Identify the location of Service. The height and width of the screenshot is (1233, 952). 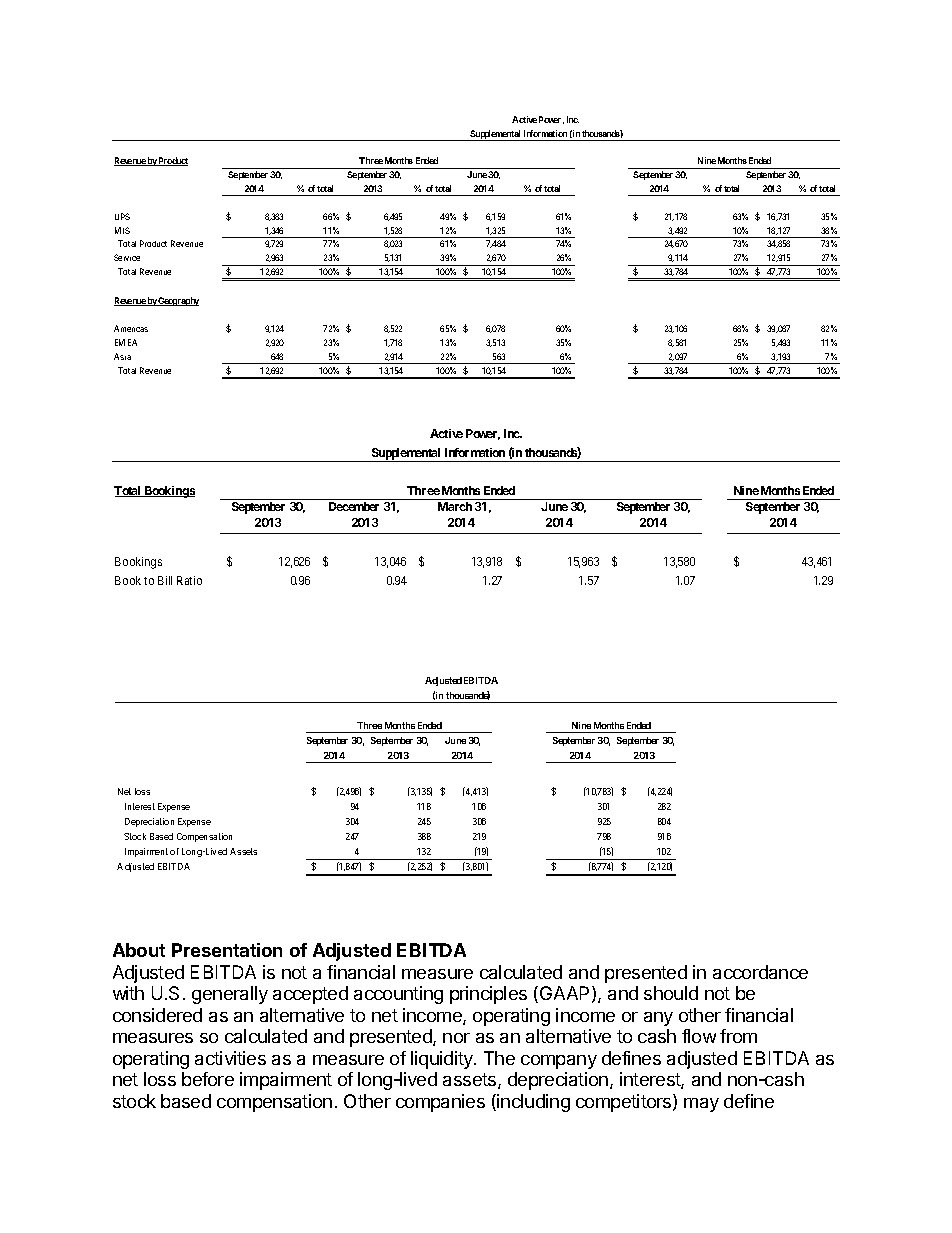
(127, 257).
